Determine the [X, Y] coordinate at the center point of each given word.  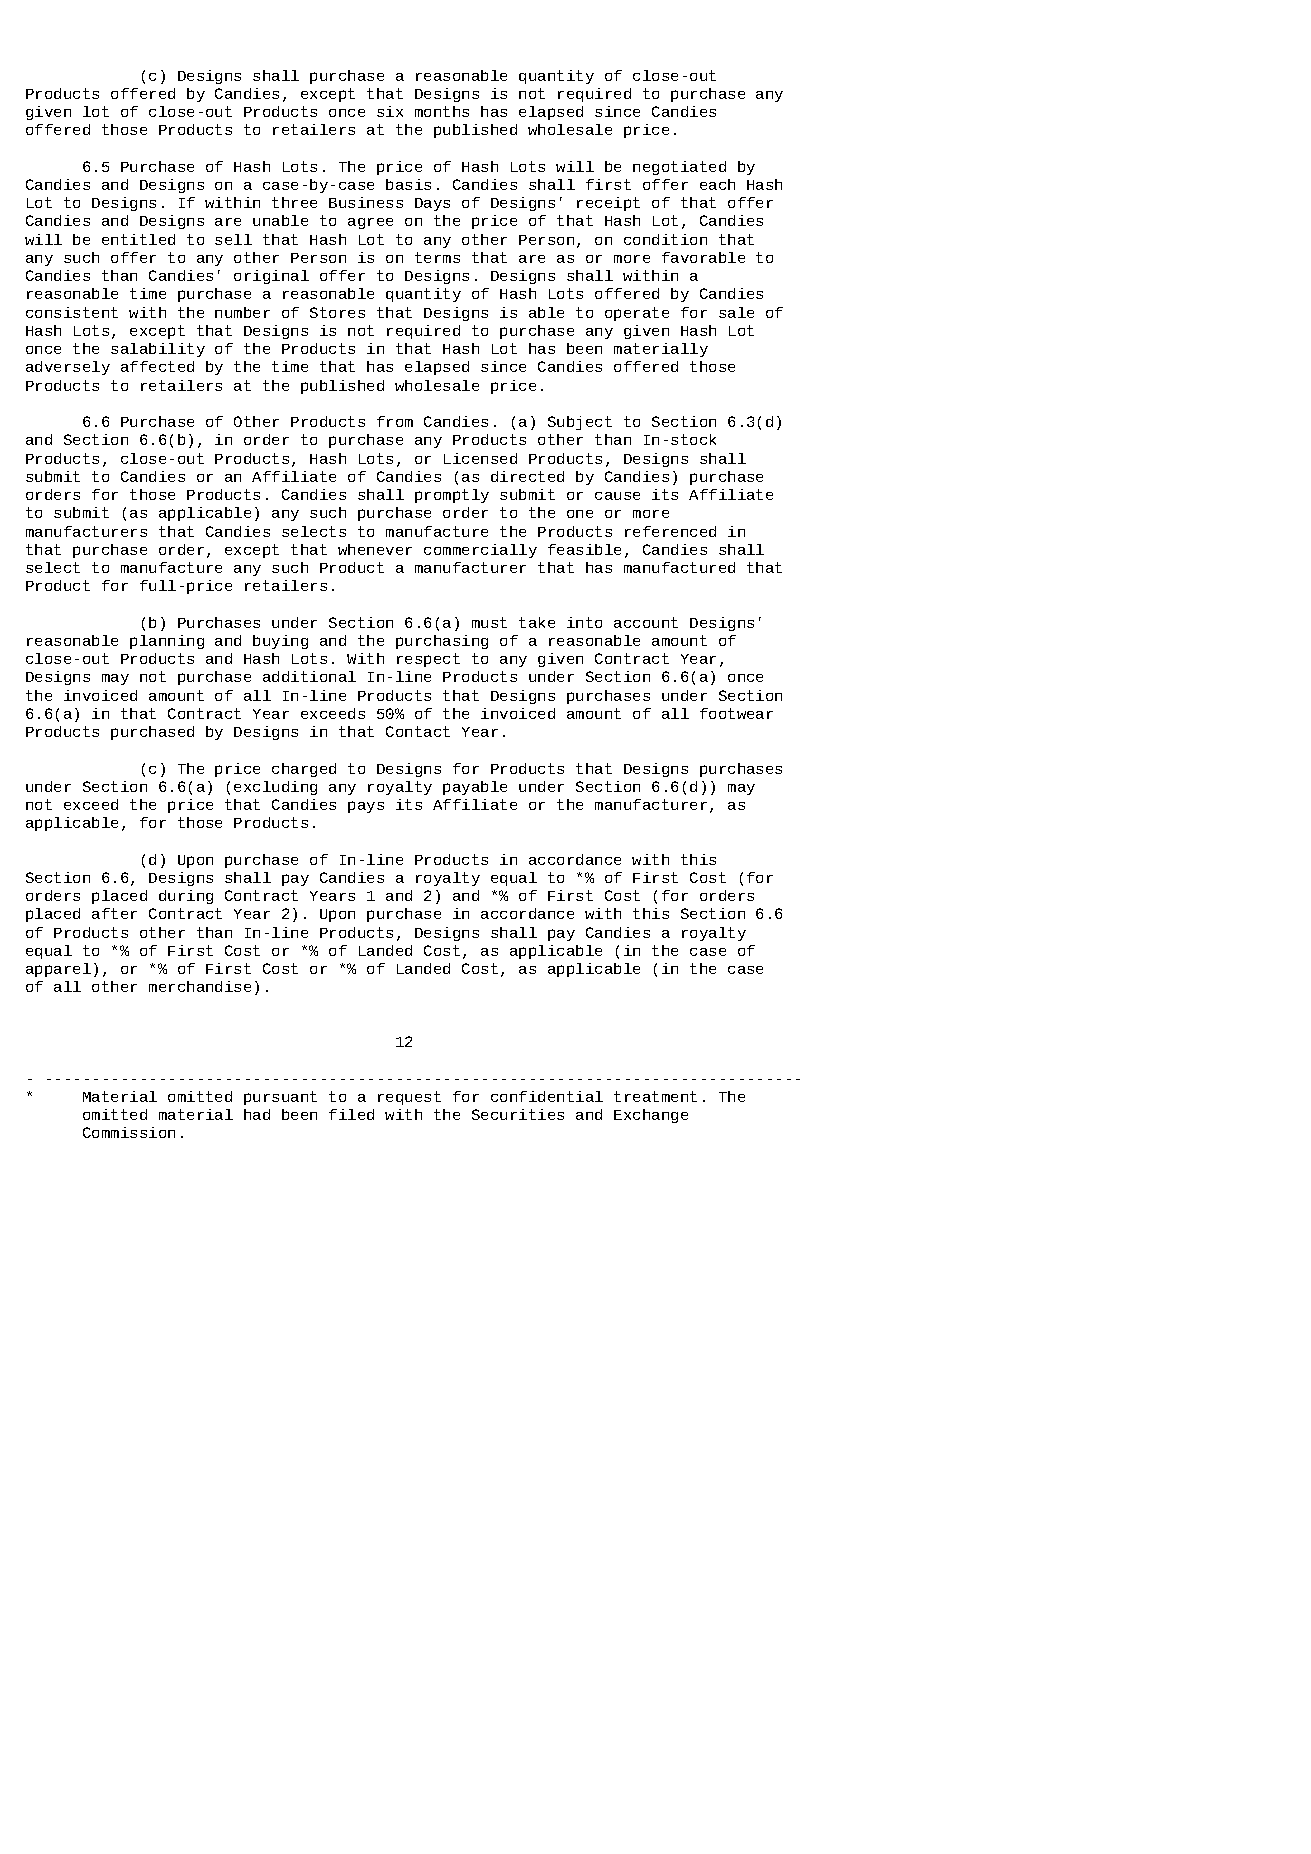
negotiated [679, 168]
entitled [138, 239]
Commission [129, 1132]
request [409, 1098]
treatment [655, 1096]
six [390, 111]
